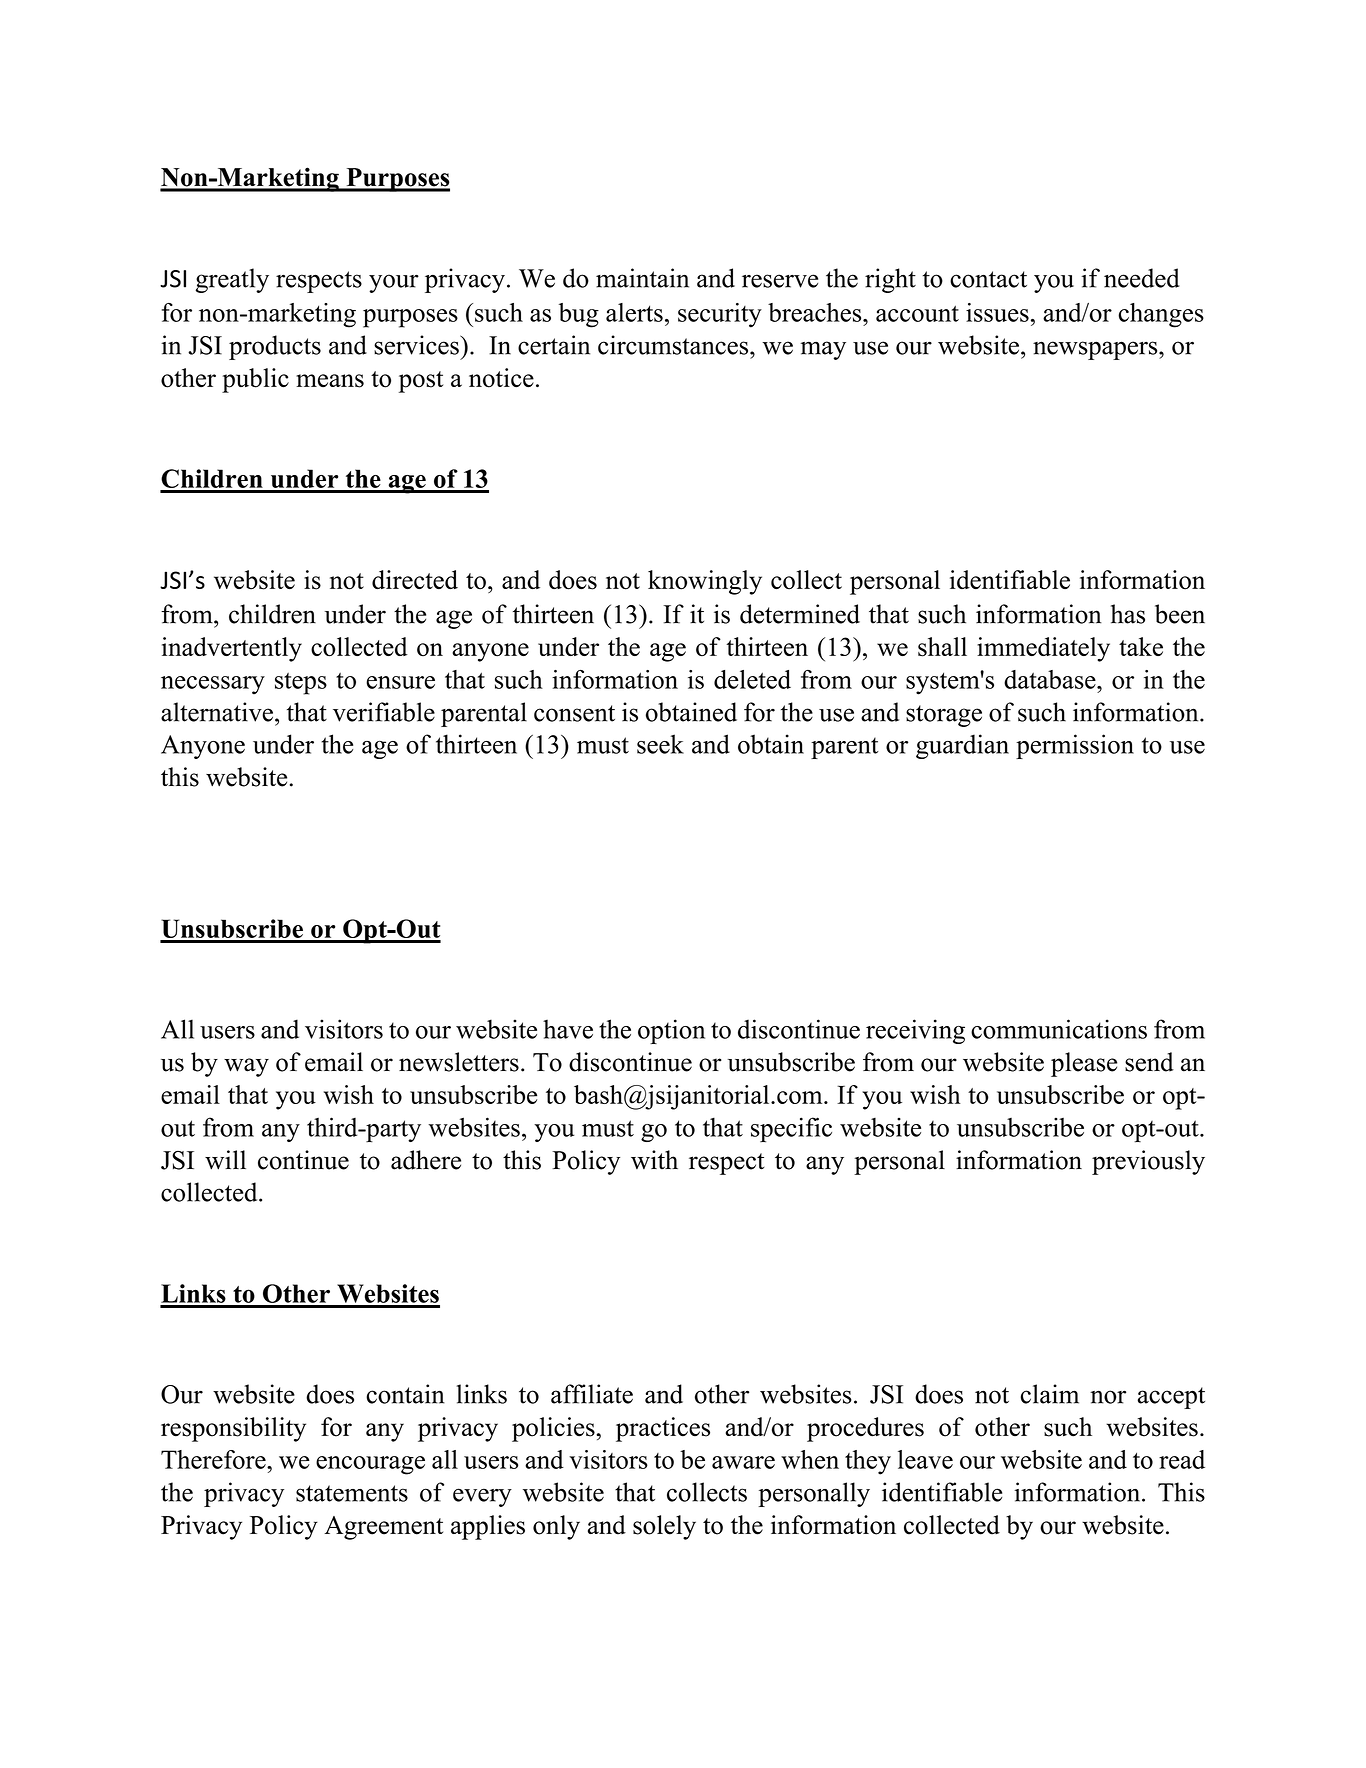 The width and height of the document is (1366, 1768). Describe the element at coordinates (246, 1067) in the document. I see `way` at that location.
